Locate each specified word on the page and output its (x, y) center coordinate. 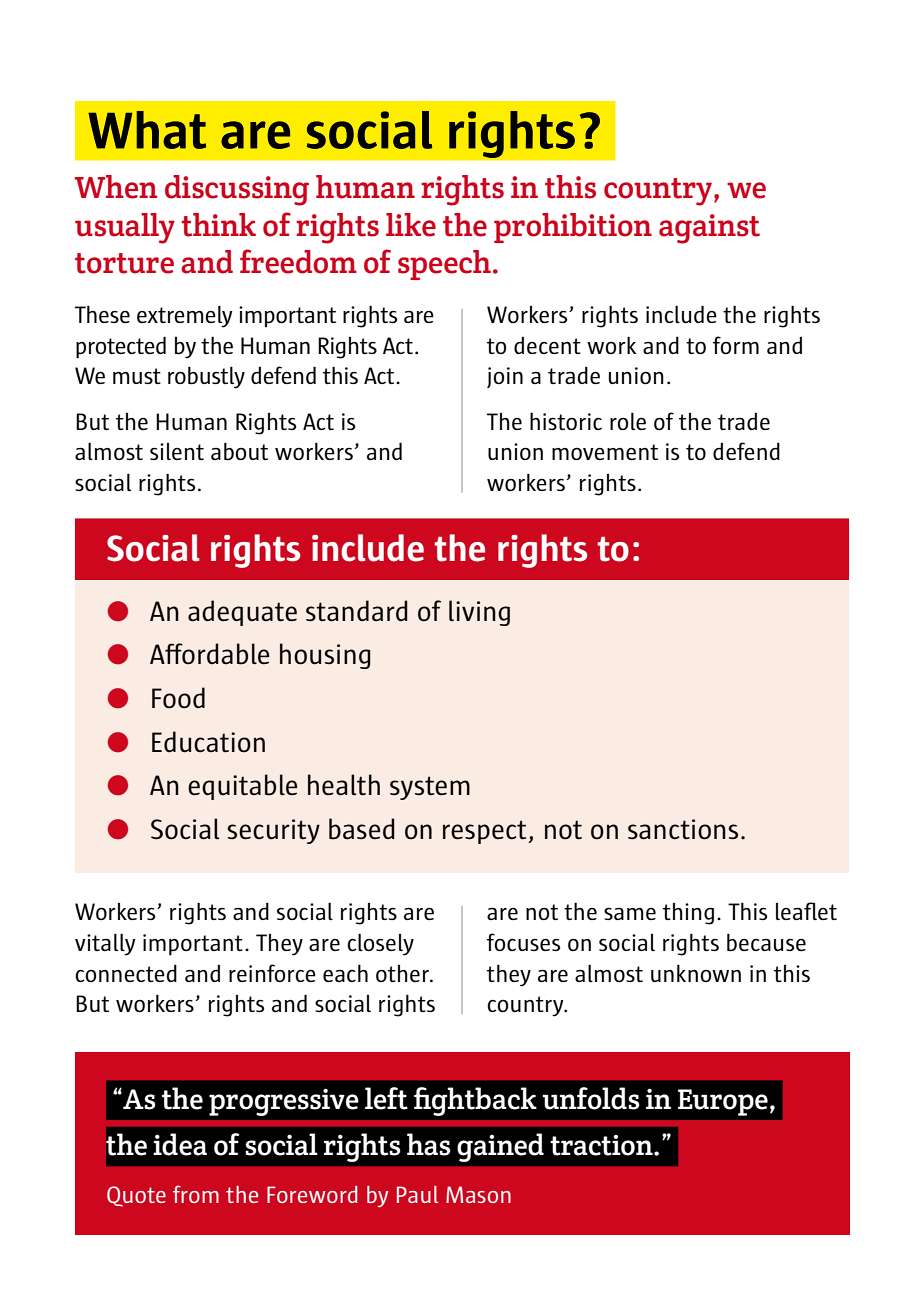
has (429, 1144)
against (709, 229)
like (411, 225)
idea (180, 1144)
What (147, 130)
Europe (723, 1102)
